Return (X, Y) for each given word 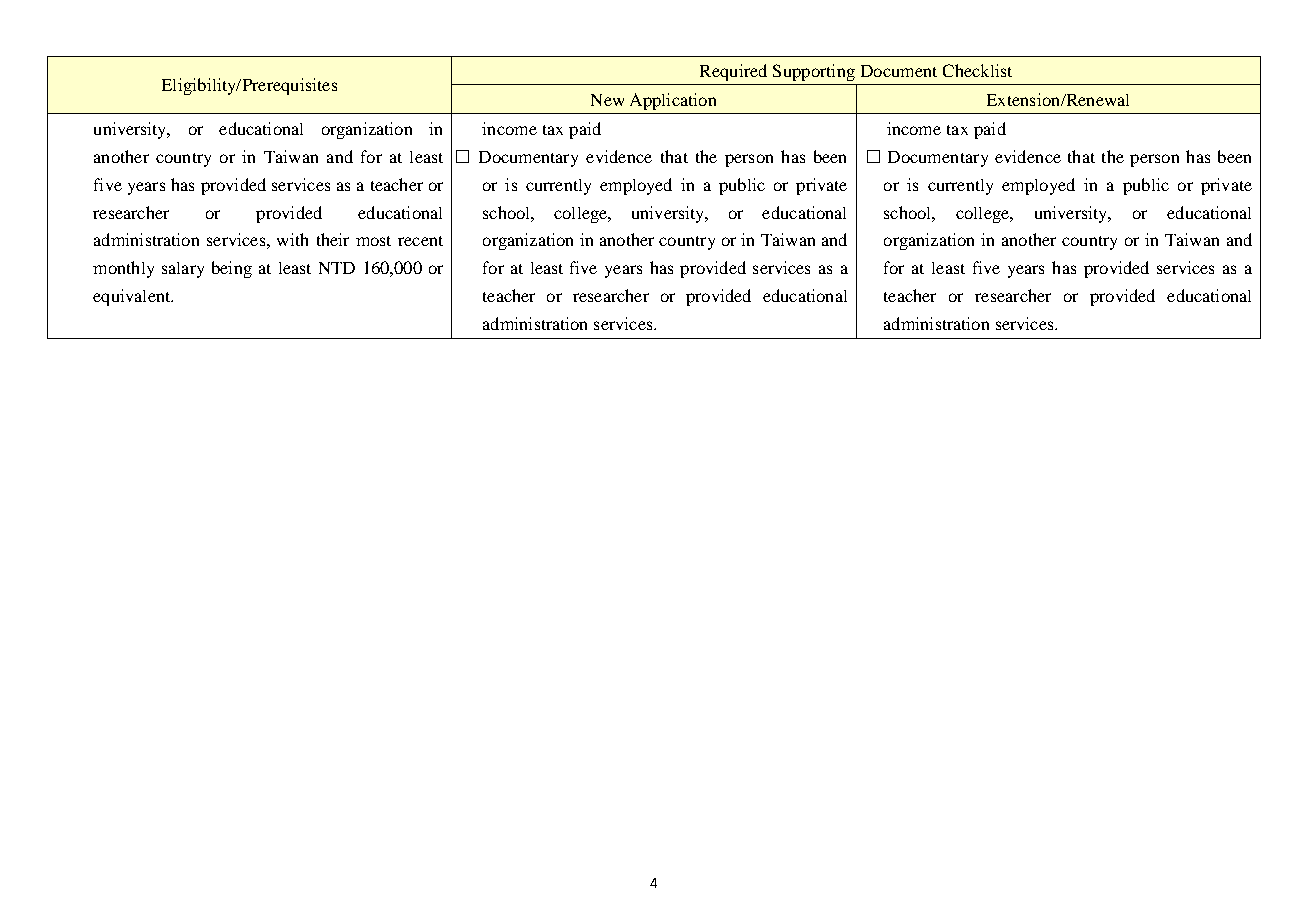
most (373, 241)
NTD (337, 268)
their (333, 239)
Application (673, 101)
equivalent (133, 297)
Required (733, 72)
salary (183, 270)
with (292, 239)
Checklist (977, 70)
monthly (123, 269)
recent (420, 241)
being (232, 269)
